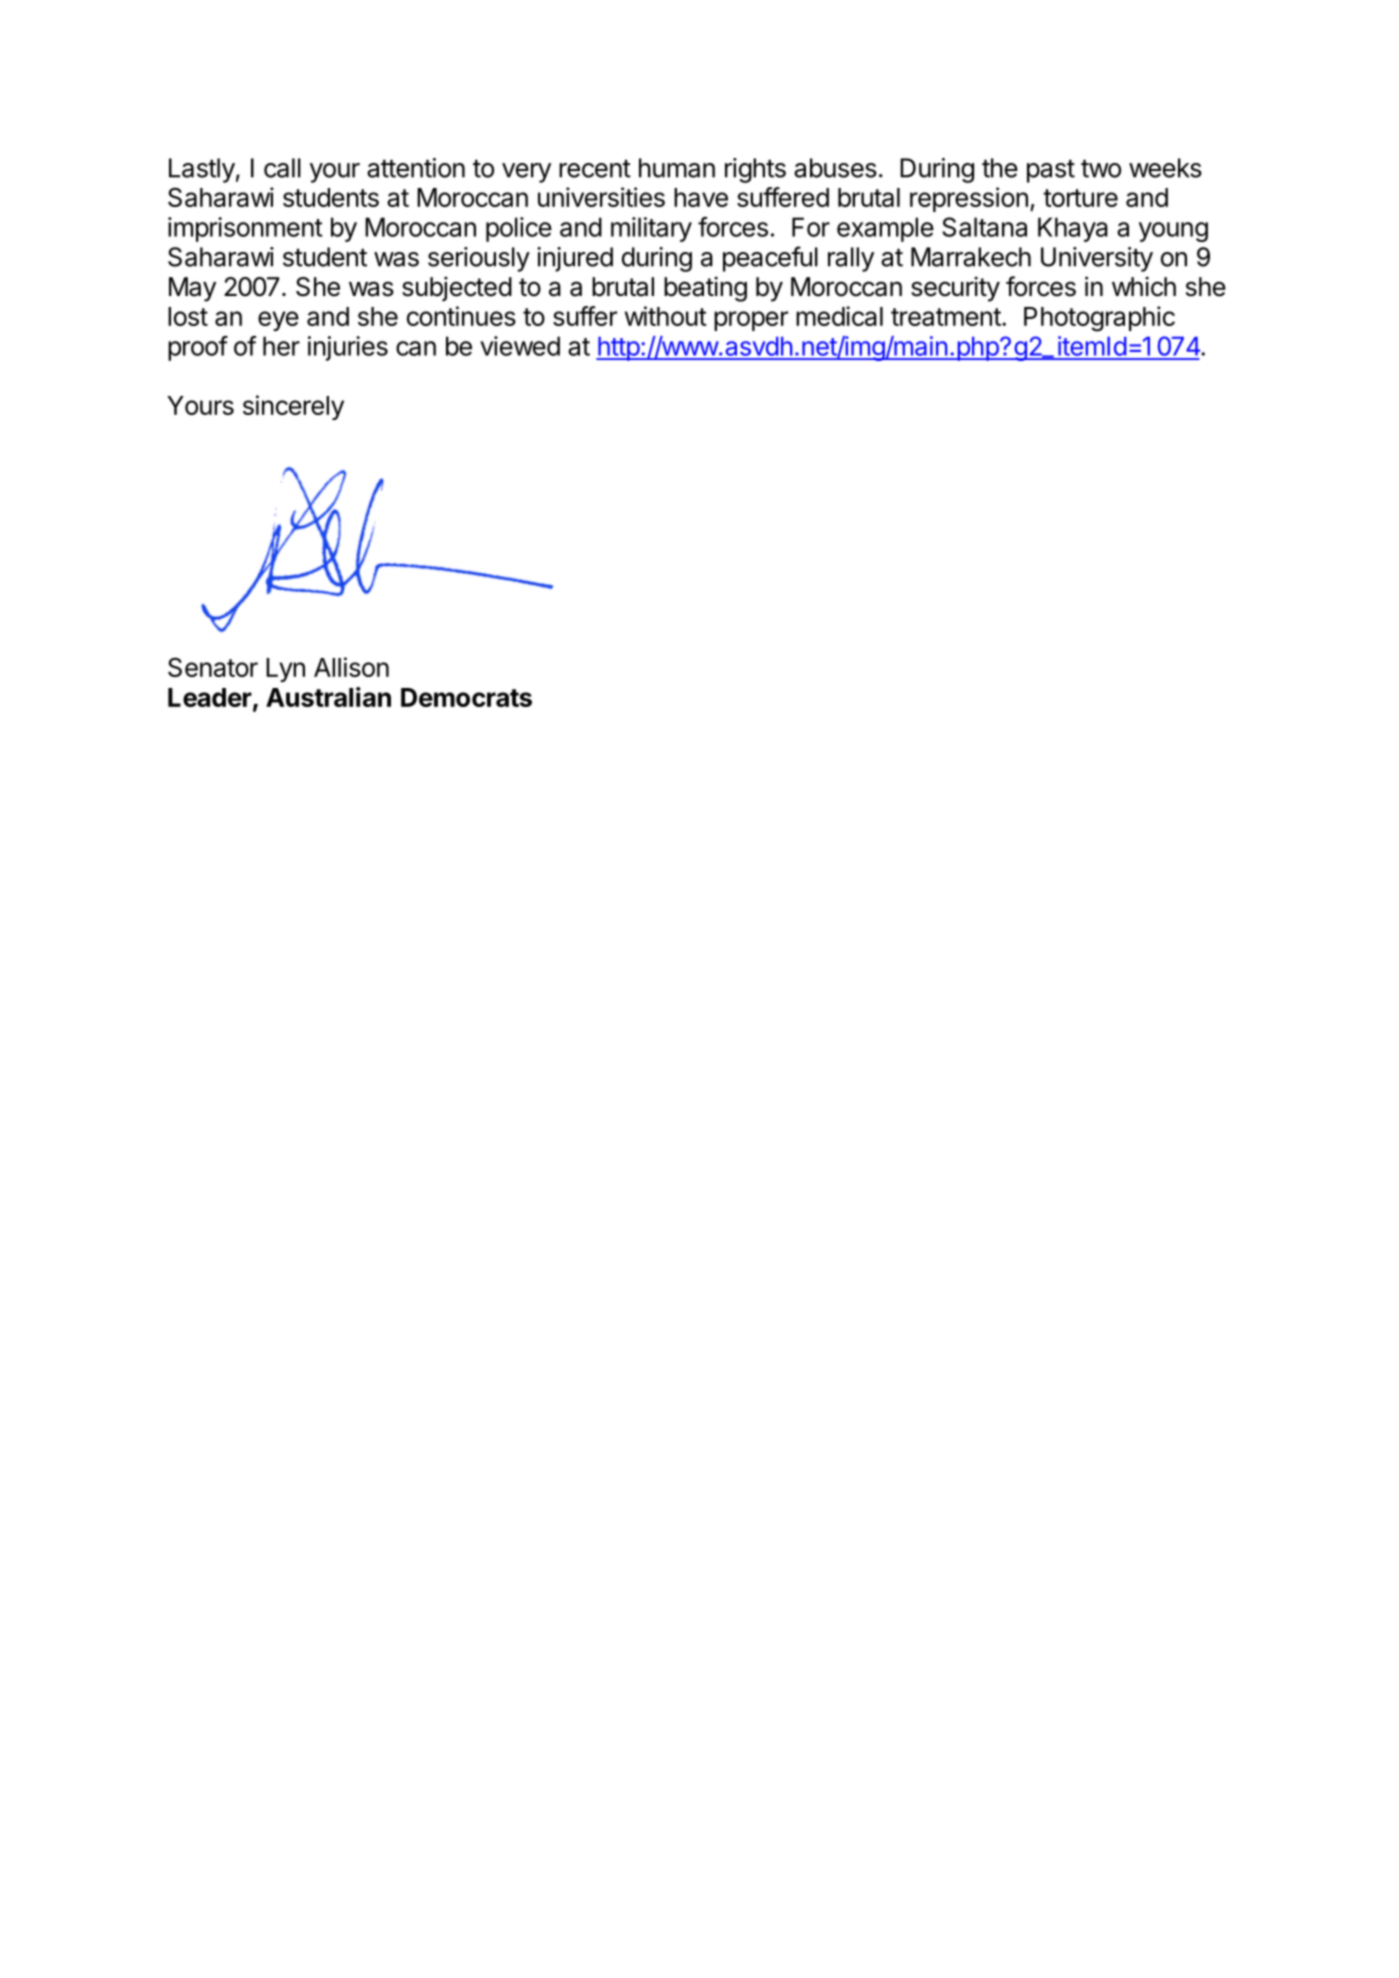 The width and height of the image is (1399, 1978). Describe the element at coordinates (701, 197) in the image. I see `have` at that location.
